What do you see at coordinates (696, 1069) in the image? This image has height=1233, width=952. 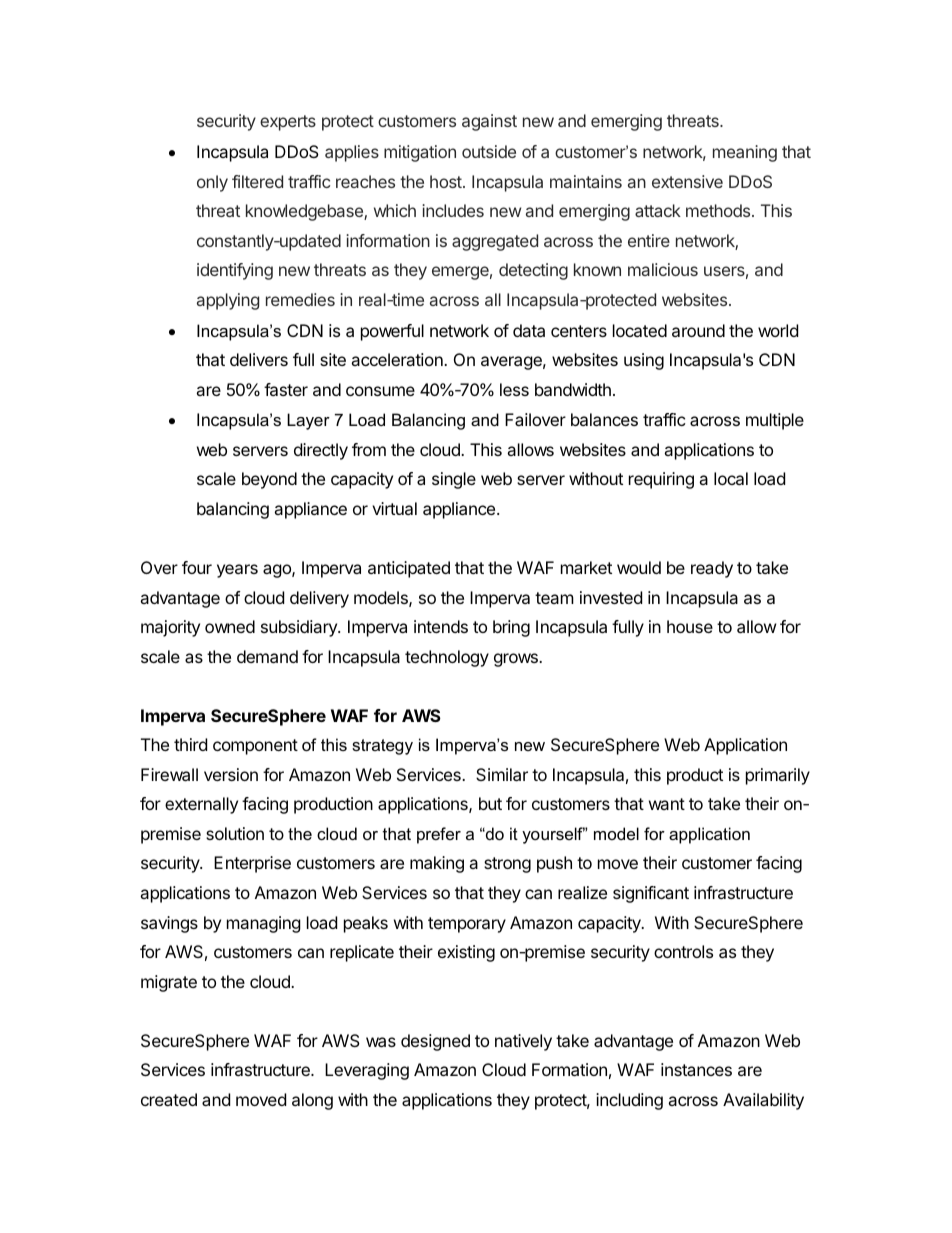 I see `instances` at bounding box center [696, 1069].
